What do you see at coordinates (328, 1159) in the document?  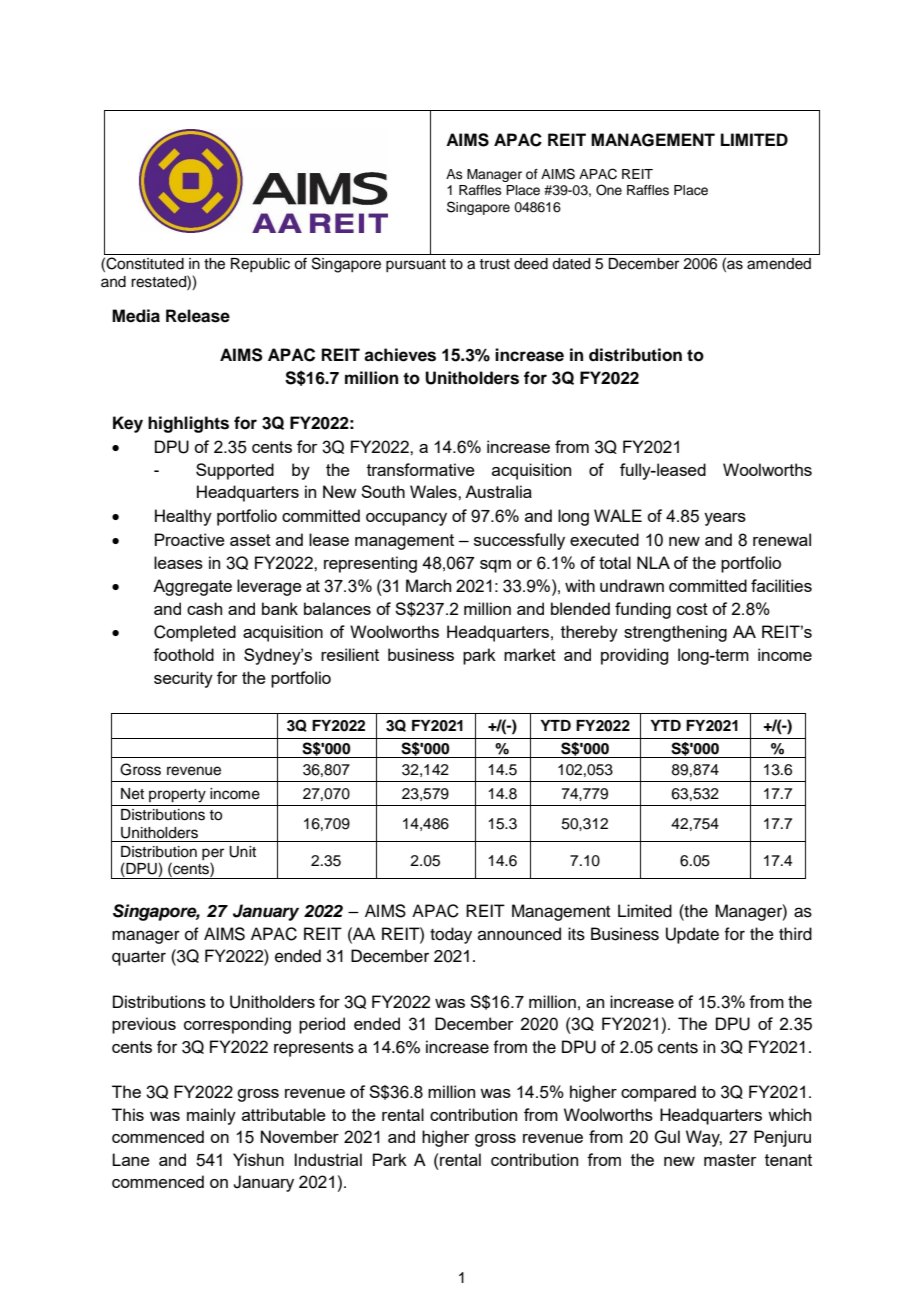 I see `Industrial` at bounding box center [328, 1159].
